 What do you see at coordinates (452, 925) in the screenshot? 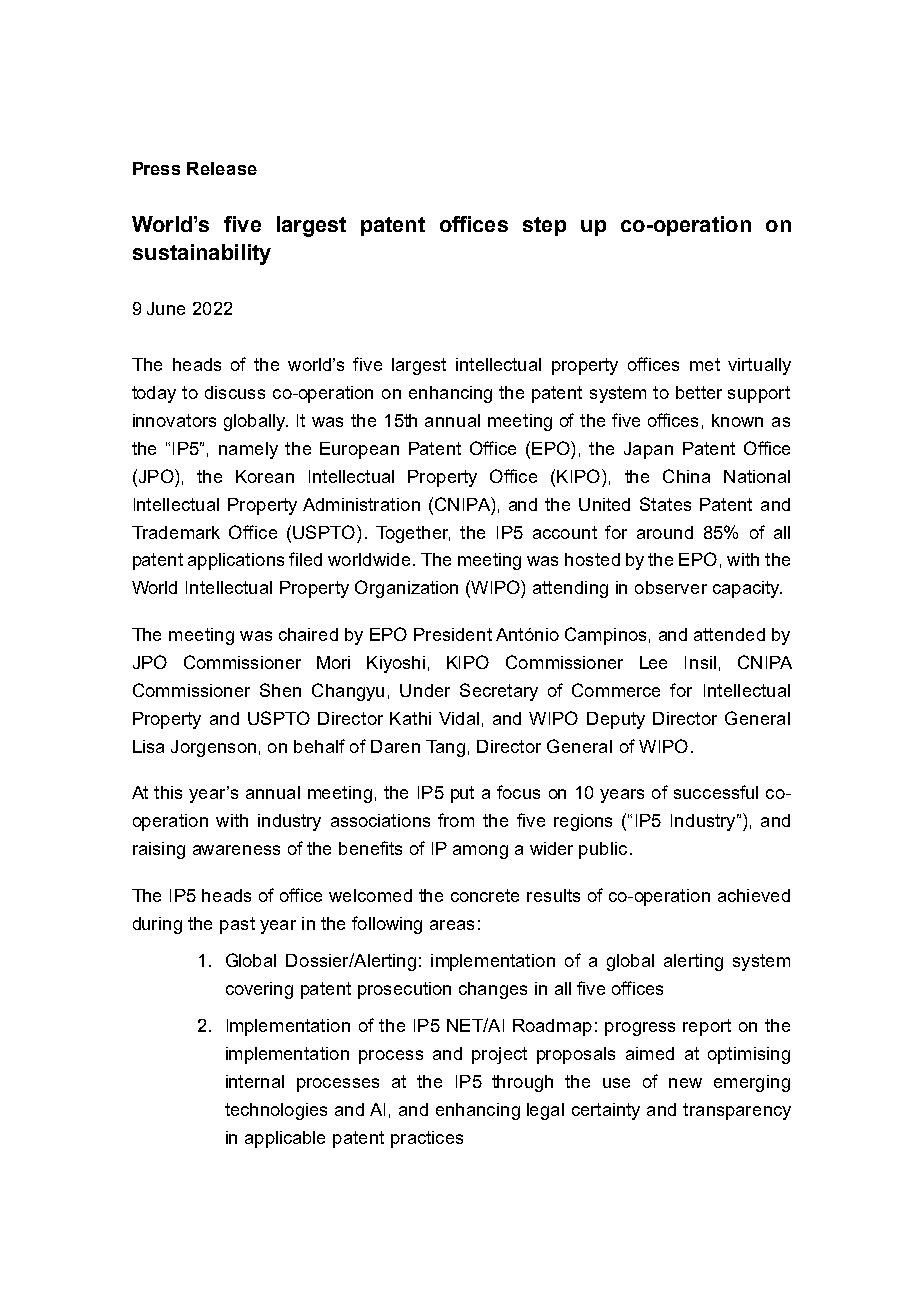
I see `areas` at bounding box center [452, 925].
